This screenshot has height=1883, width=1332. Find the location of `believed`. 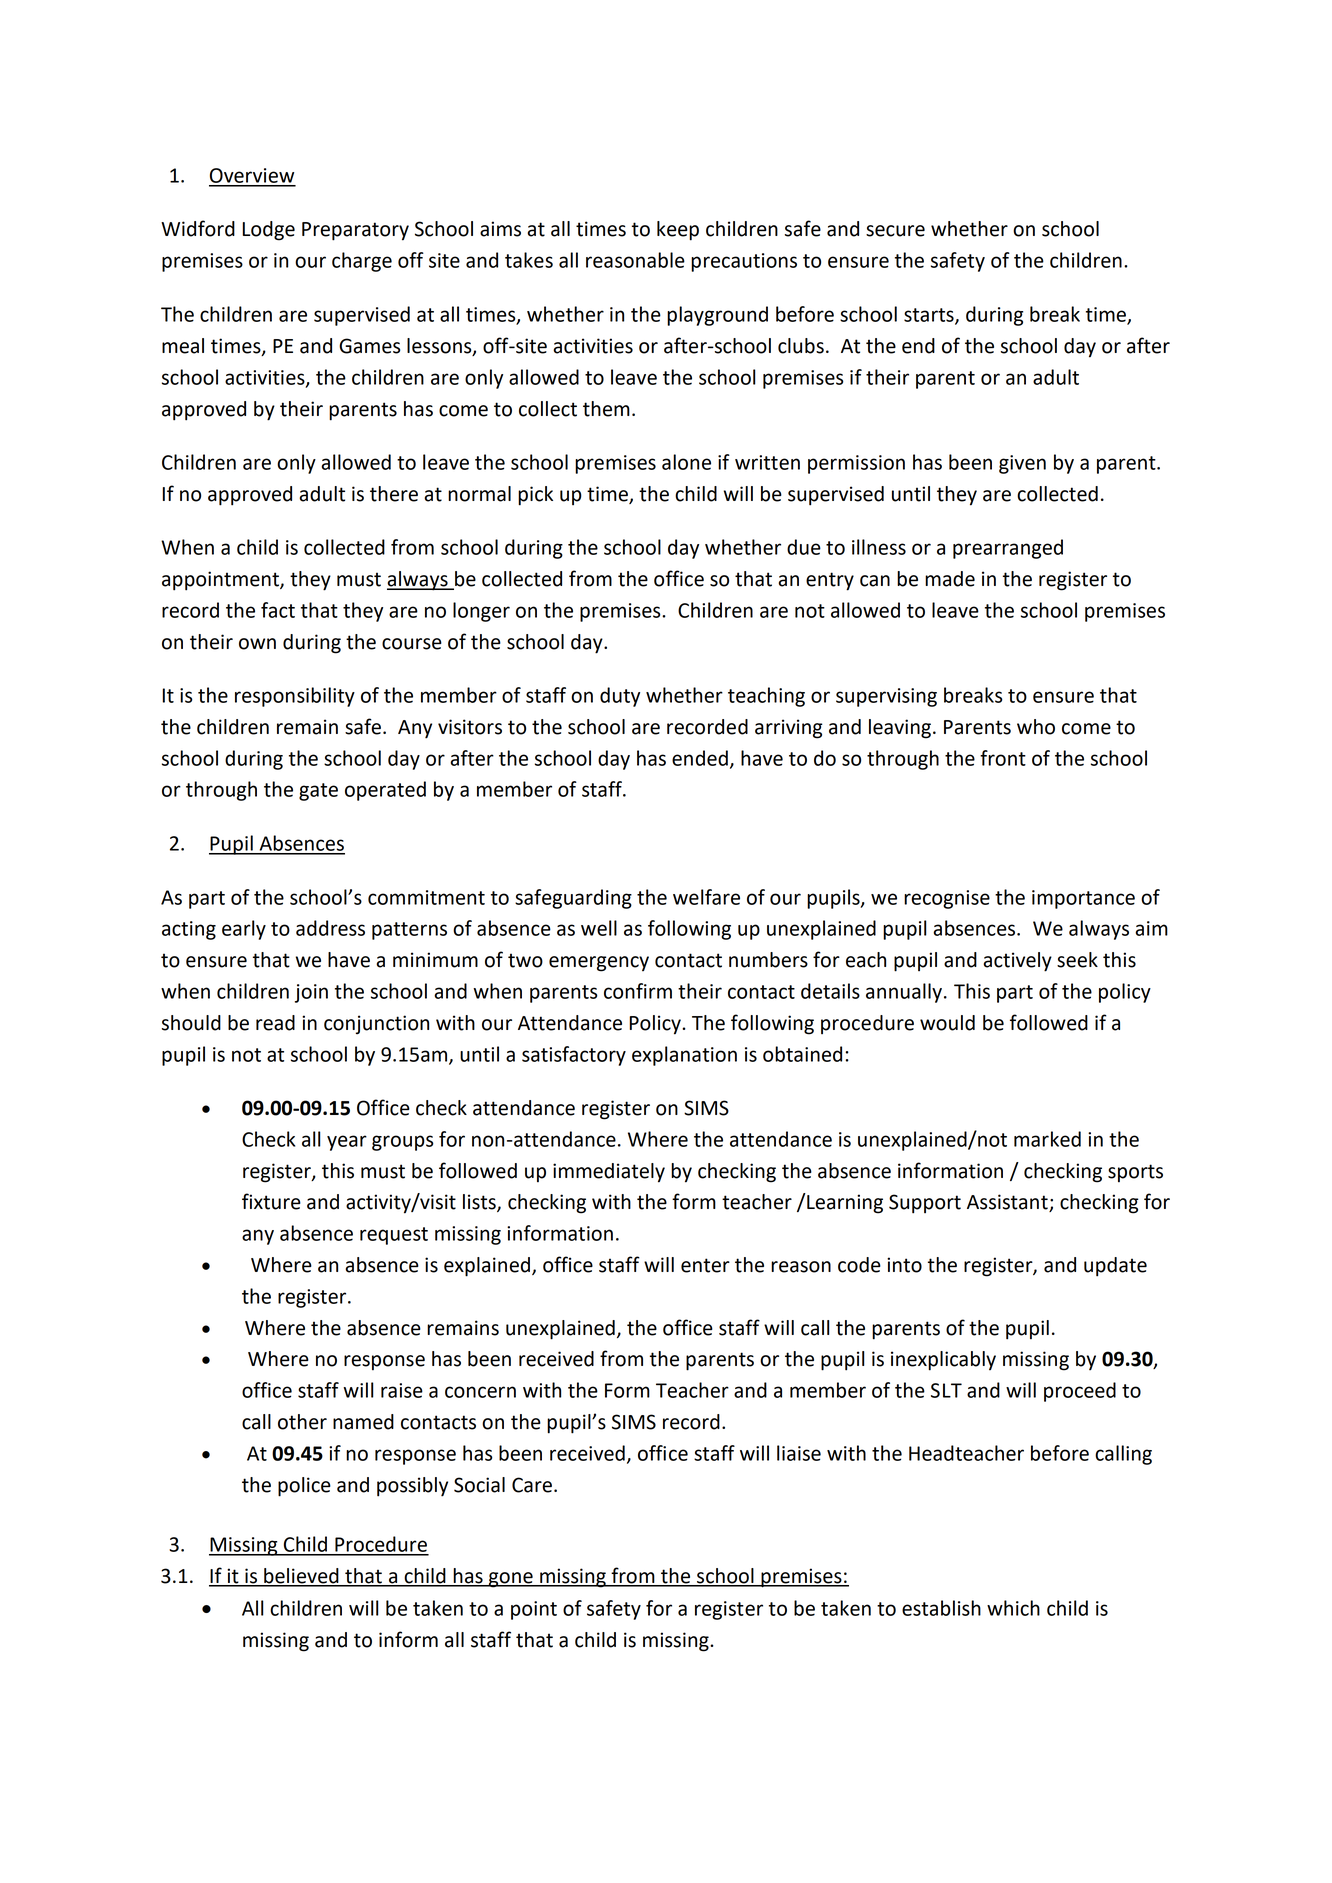

believed is located at coordinates (301, 1577).
